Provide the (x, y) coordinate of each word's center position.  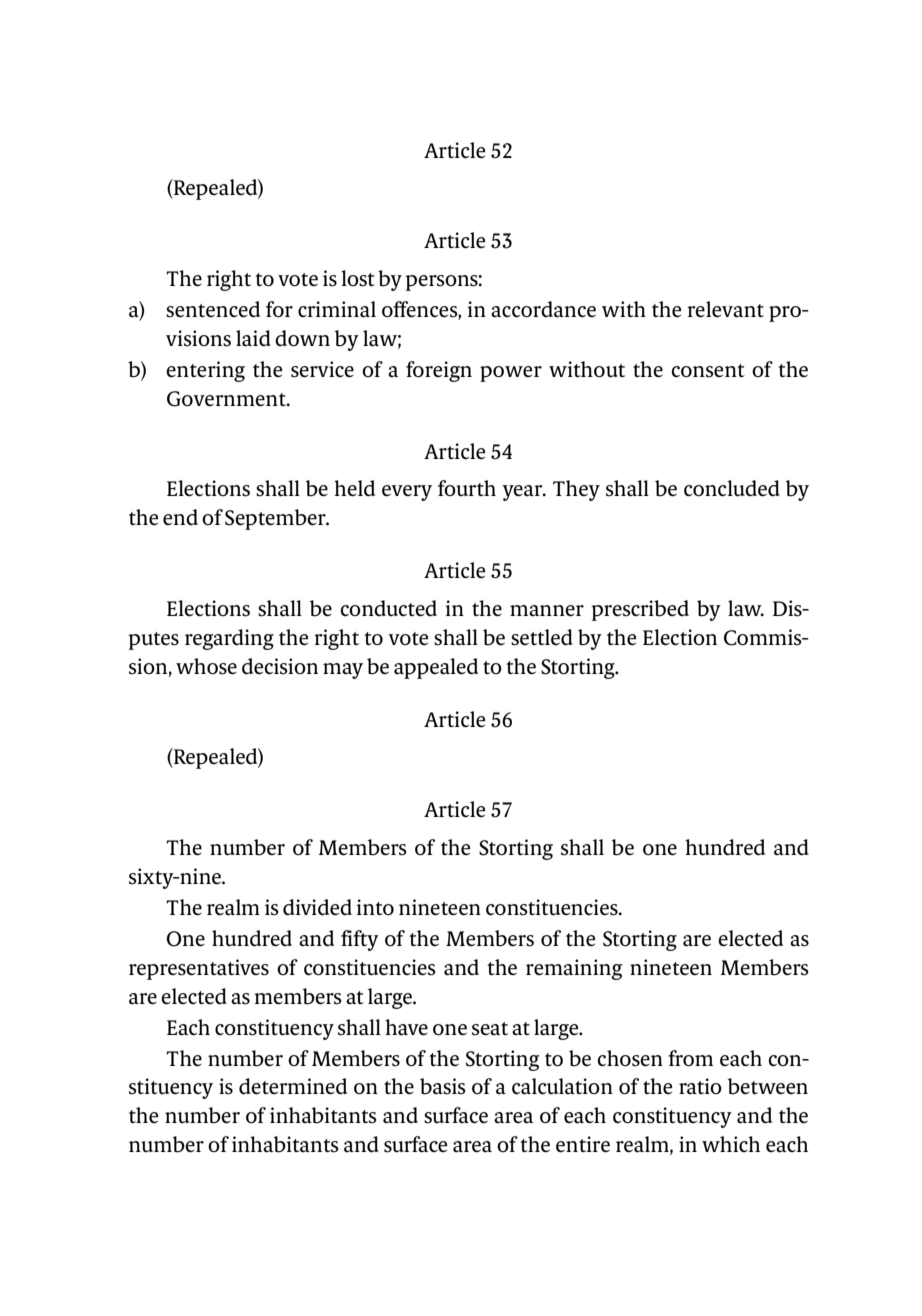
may (343, 671)
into (375, 907)
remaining (574, 969)
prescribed (640, 610)
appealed (436, 668)
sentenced (213, 309)
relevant (725, 309)
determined (293, 1086)
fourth (467, 488)
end (180, 517)
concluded (732, 488)
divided (317, 907)
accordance (543, 309)
